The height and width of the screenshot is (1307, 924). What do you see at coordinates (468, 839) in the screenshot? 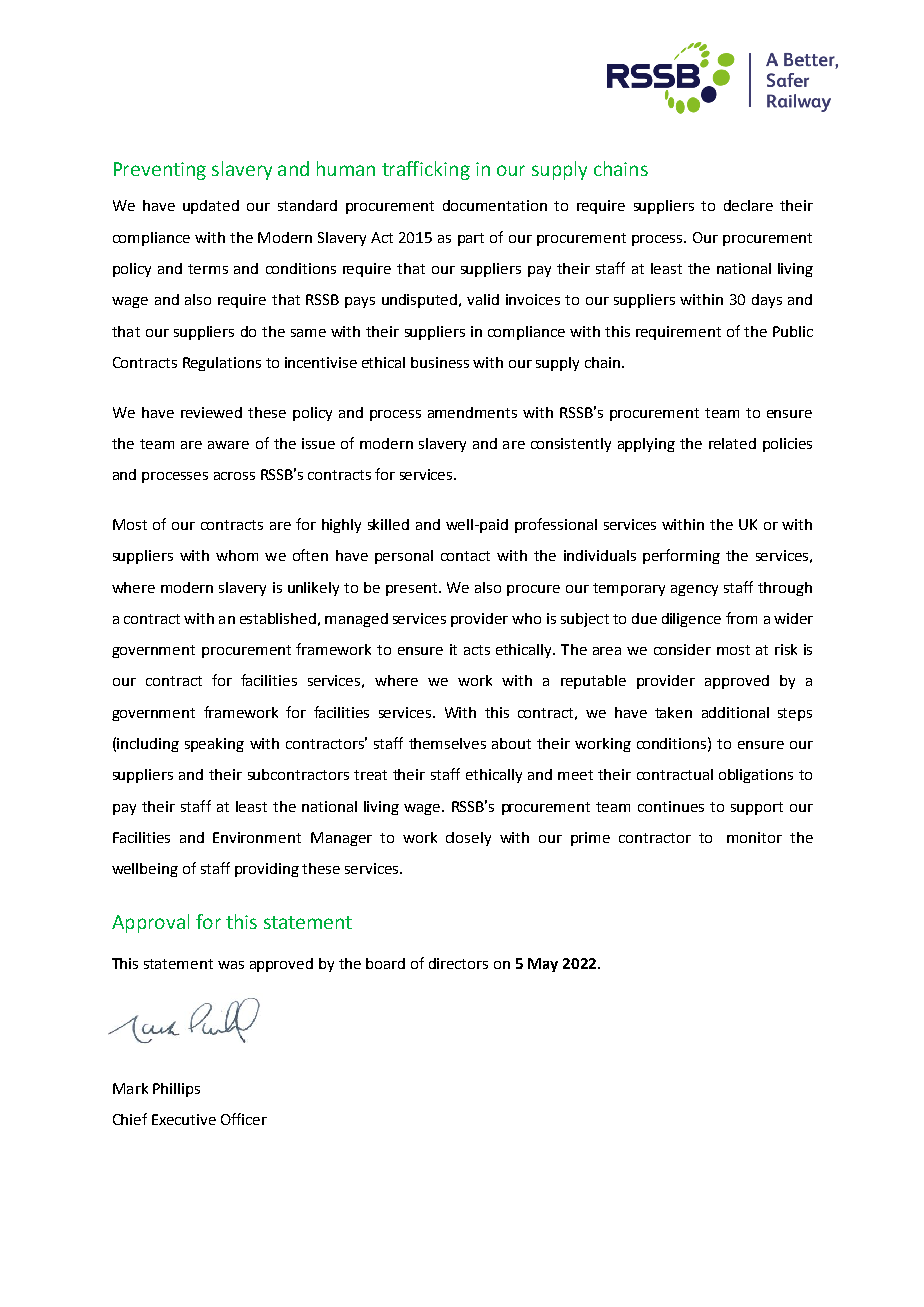
I see `closely` at bounding box center [468, 839].
